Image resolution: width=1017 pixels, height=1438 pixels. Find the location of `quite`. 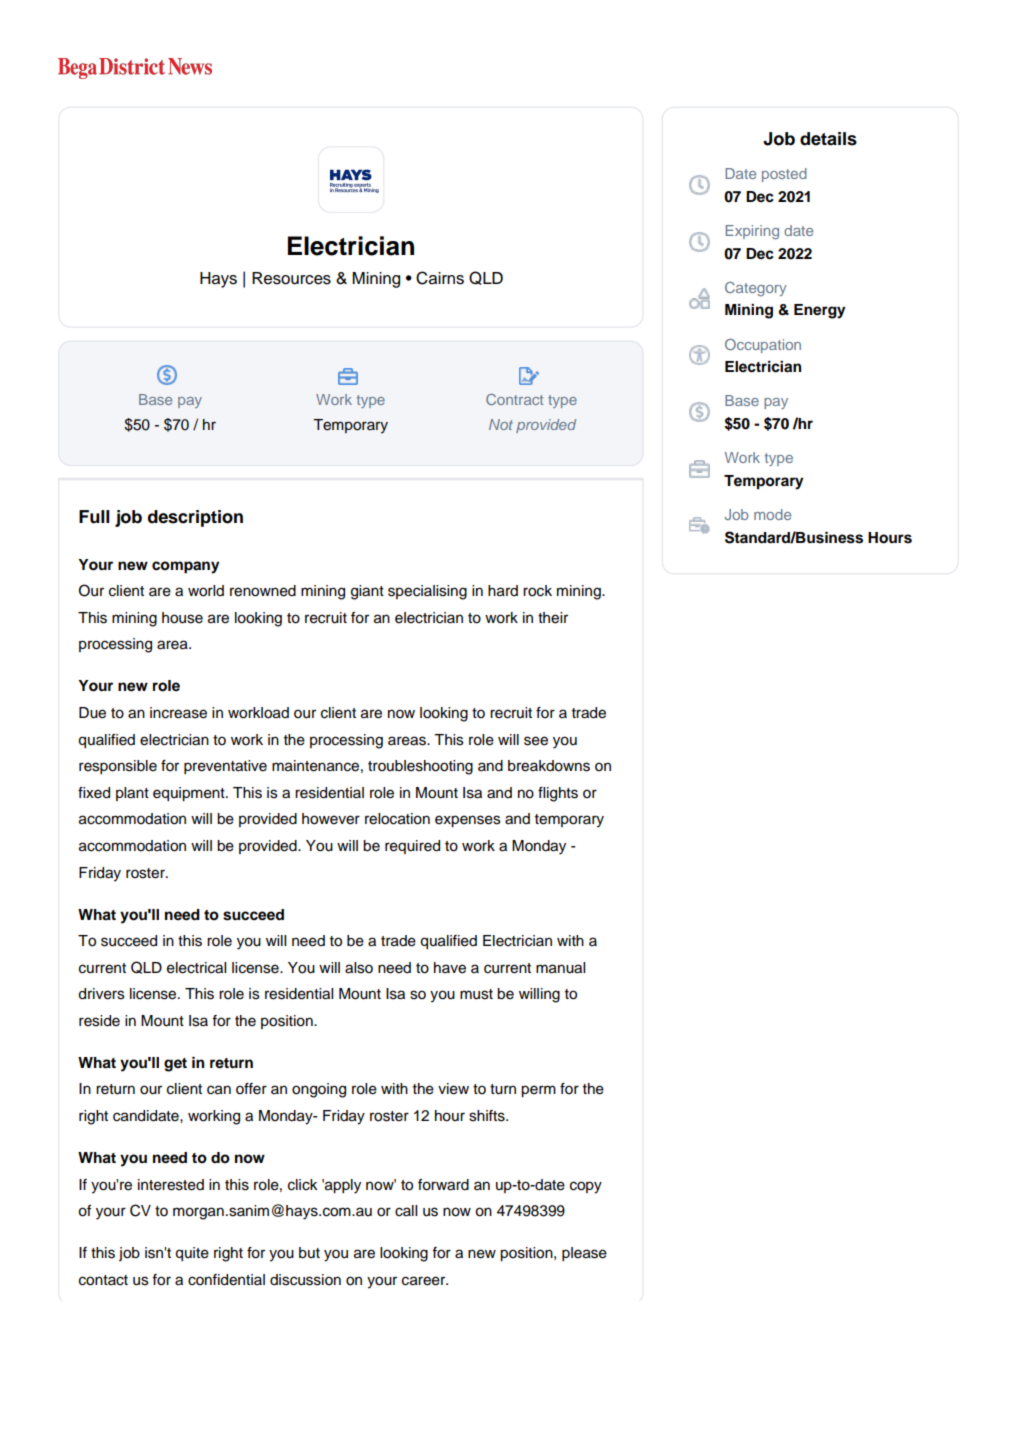

quite is located at coordinates (192, 1254).
